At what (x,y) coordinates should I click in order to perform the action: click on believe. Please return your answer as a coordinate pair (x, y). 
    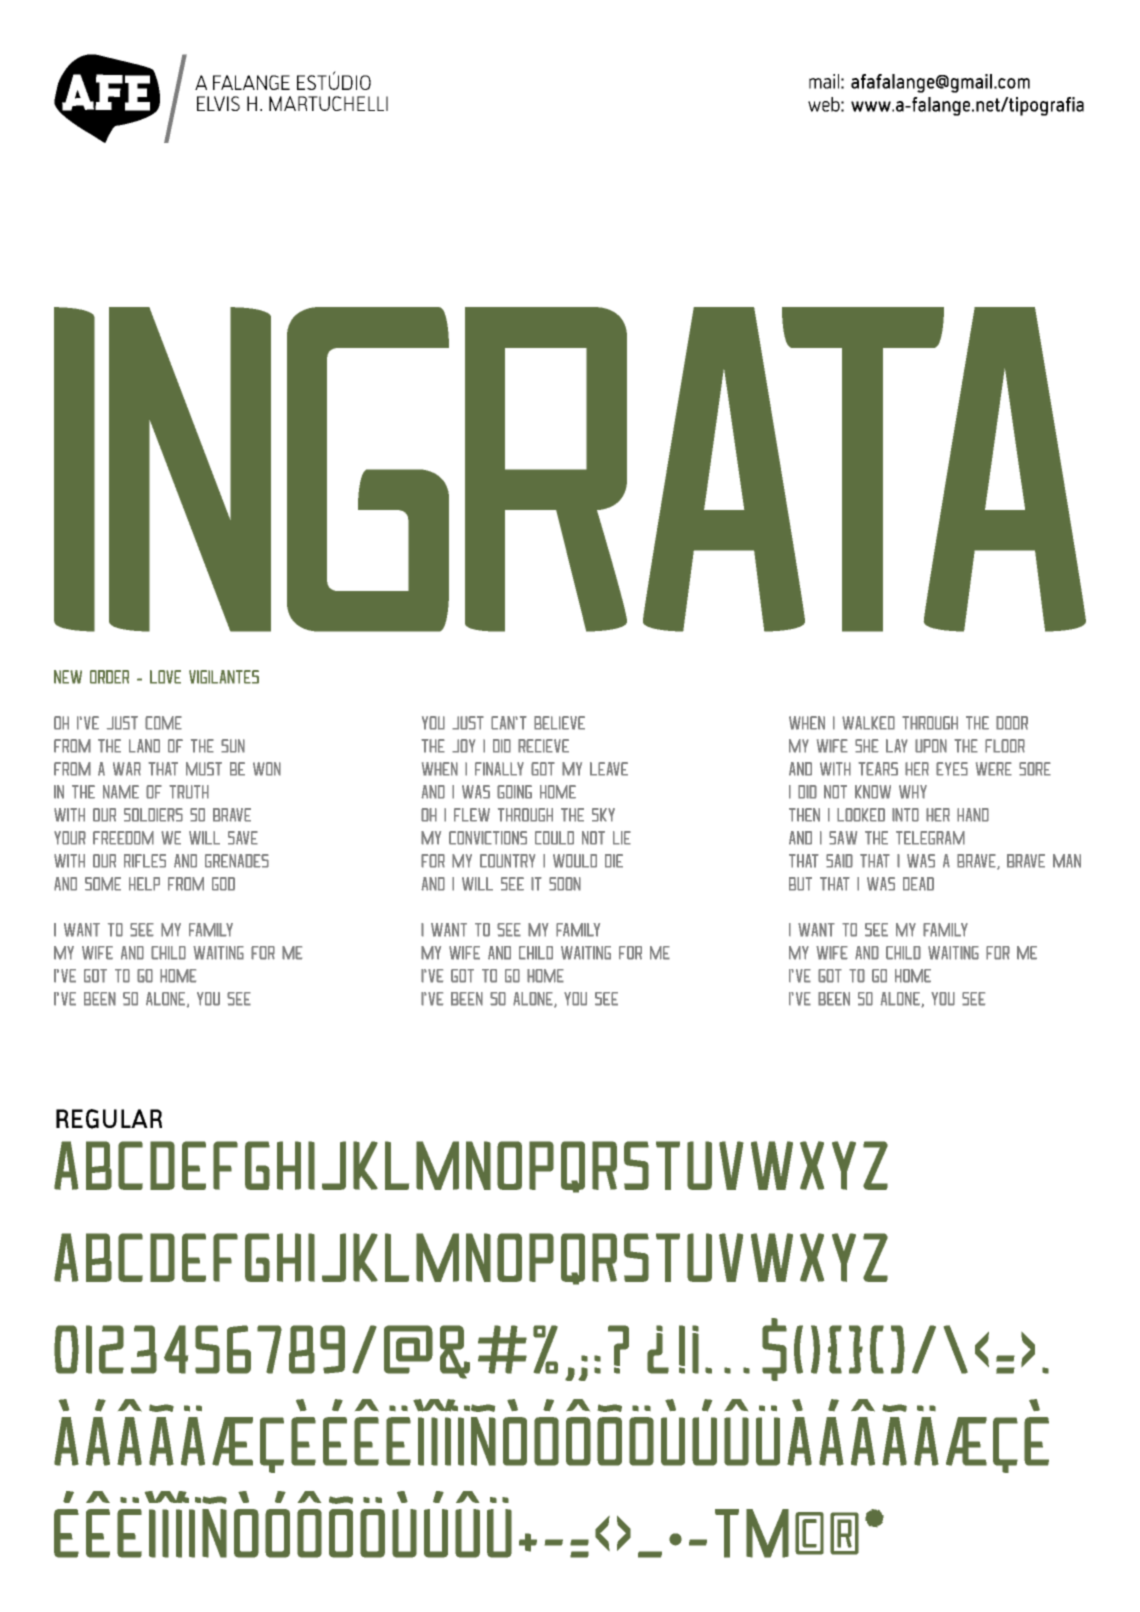
    Looking at the image, I should click on (559, 723).
